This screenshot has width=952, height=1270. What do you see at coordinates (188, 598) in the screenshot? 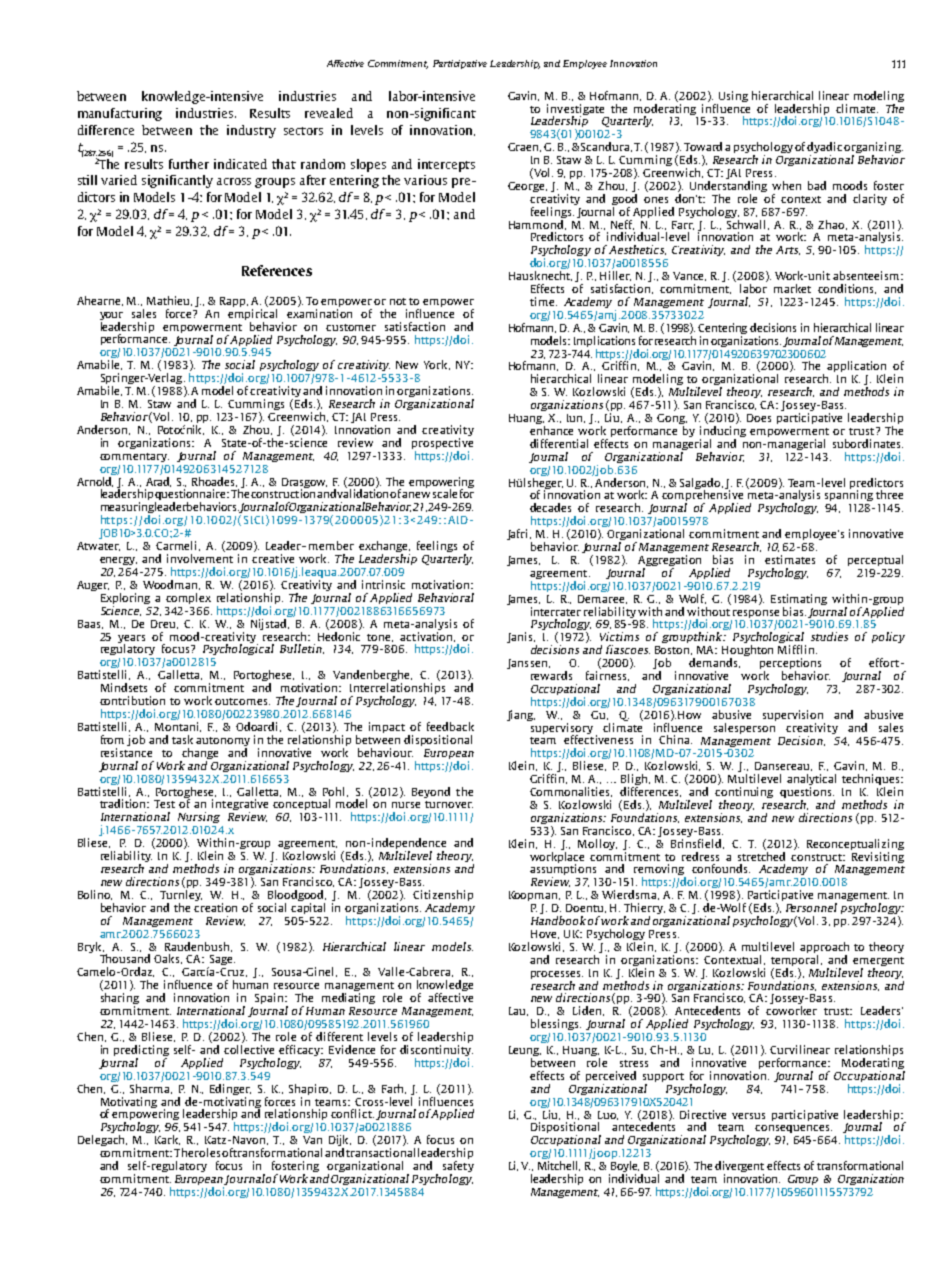
I see `complex` at bounding box center [188, 598].
